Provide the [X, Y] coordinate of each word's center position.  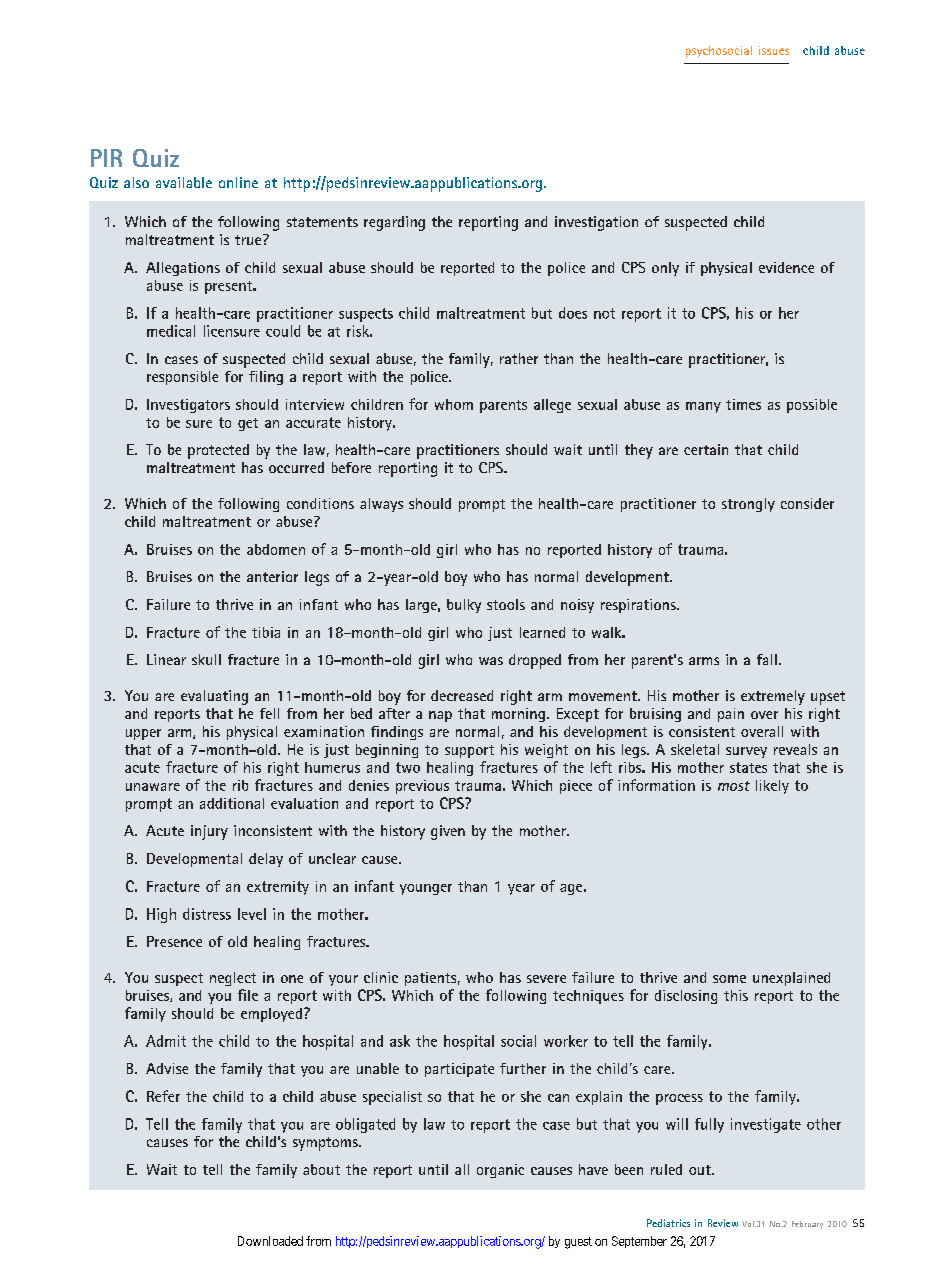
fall [767, 659]
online [238, 182]
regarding [394, 223]
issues [774, 50]
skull [206, 659]
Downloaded [270, 1241]
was [491, 661]
